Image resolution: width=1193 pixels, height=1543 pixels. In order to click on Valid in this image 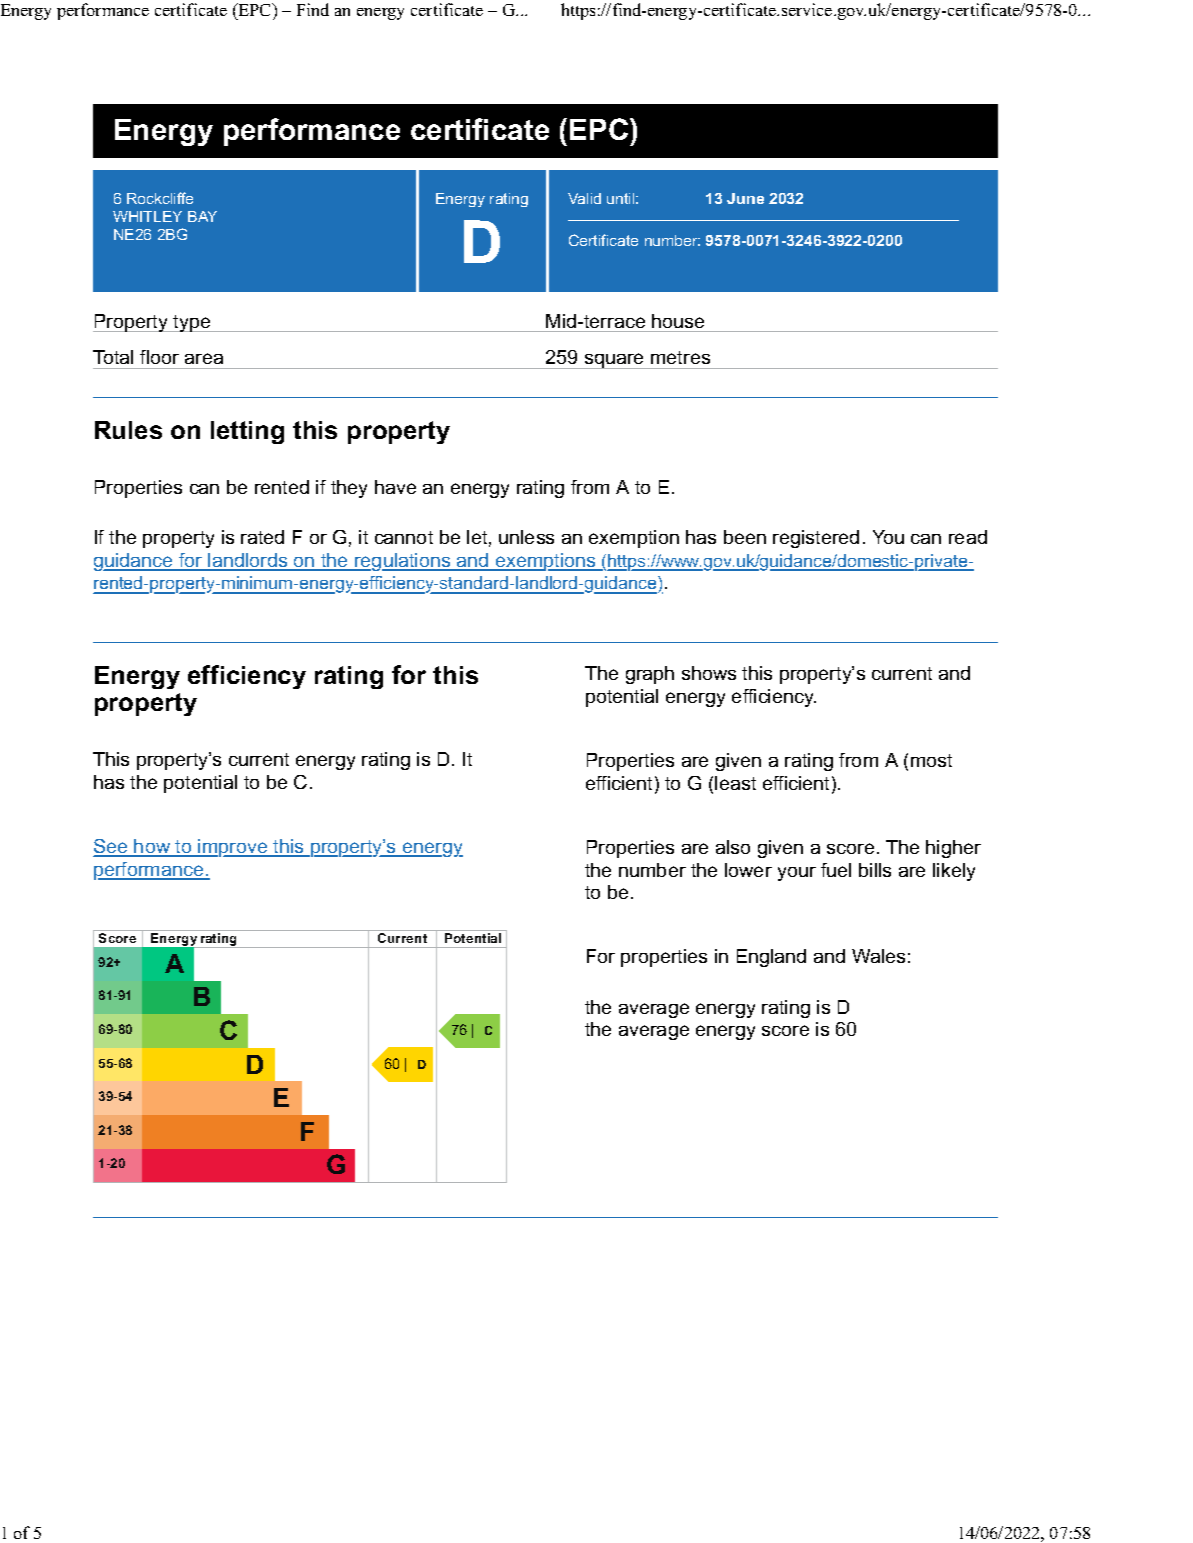, I will do `click(584, 198)`.
